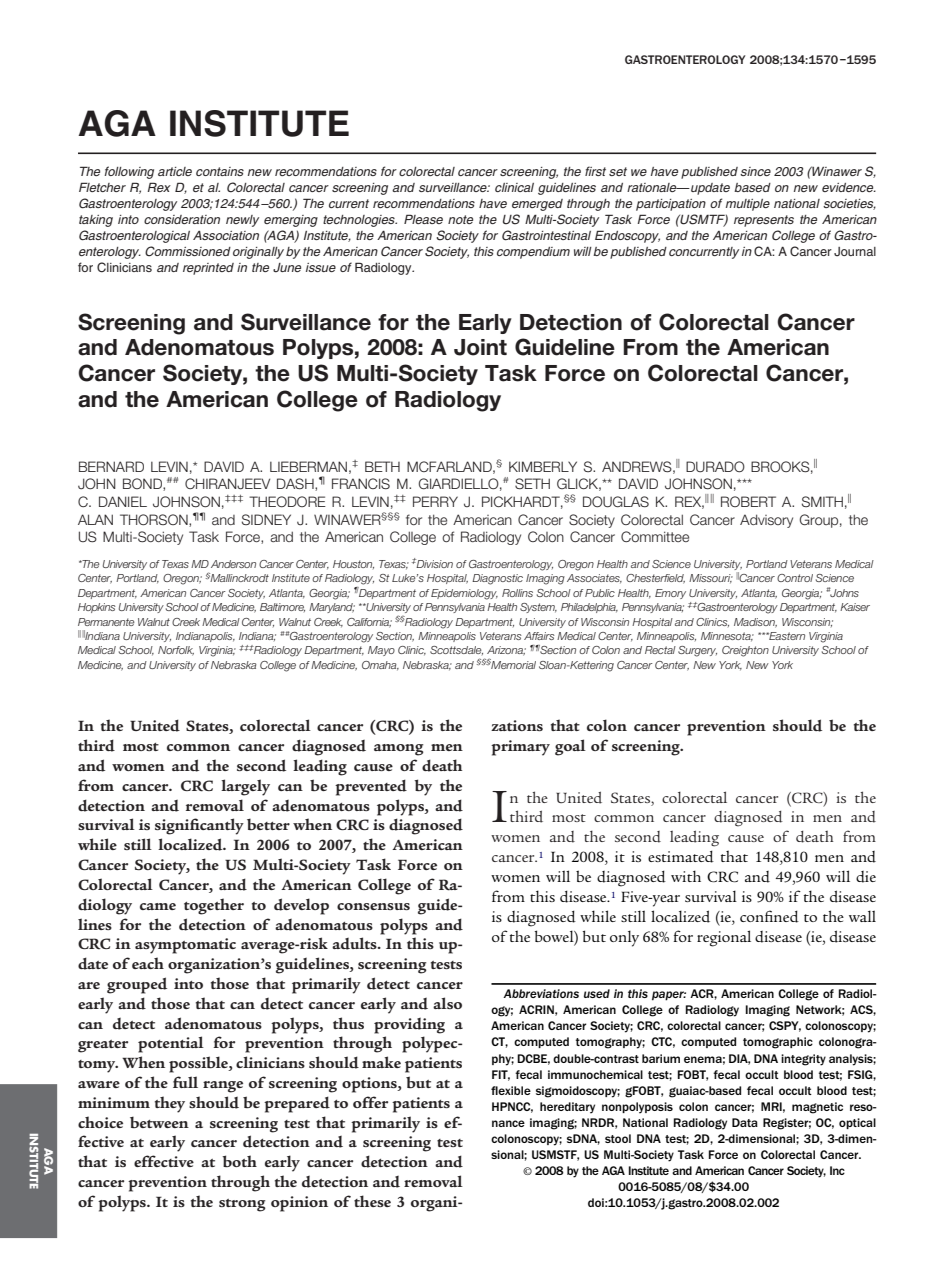 This screenshot has width=952, height=1270. What do you see at coordinates (460, 219) in the screenshot?
I see `note` at bounding box center [460, 219].
